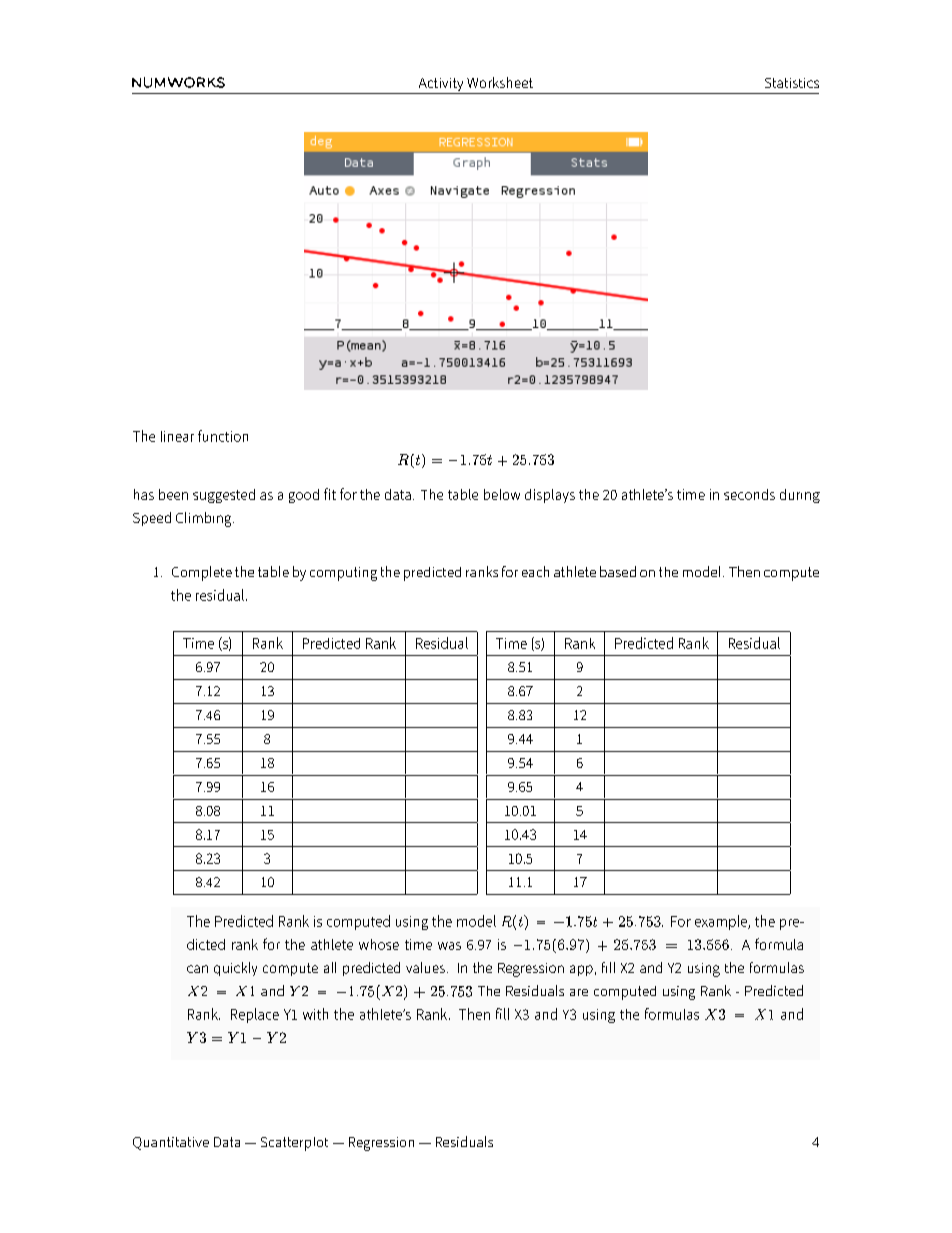 This document has width=952, height=1233. What do you see at coordinates (171, 1143) in the document?
I see `Quantitative` at bounding box center [171, 1143].
